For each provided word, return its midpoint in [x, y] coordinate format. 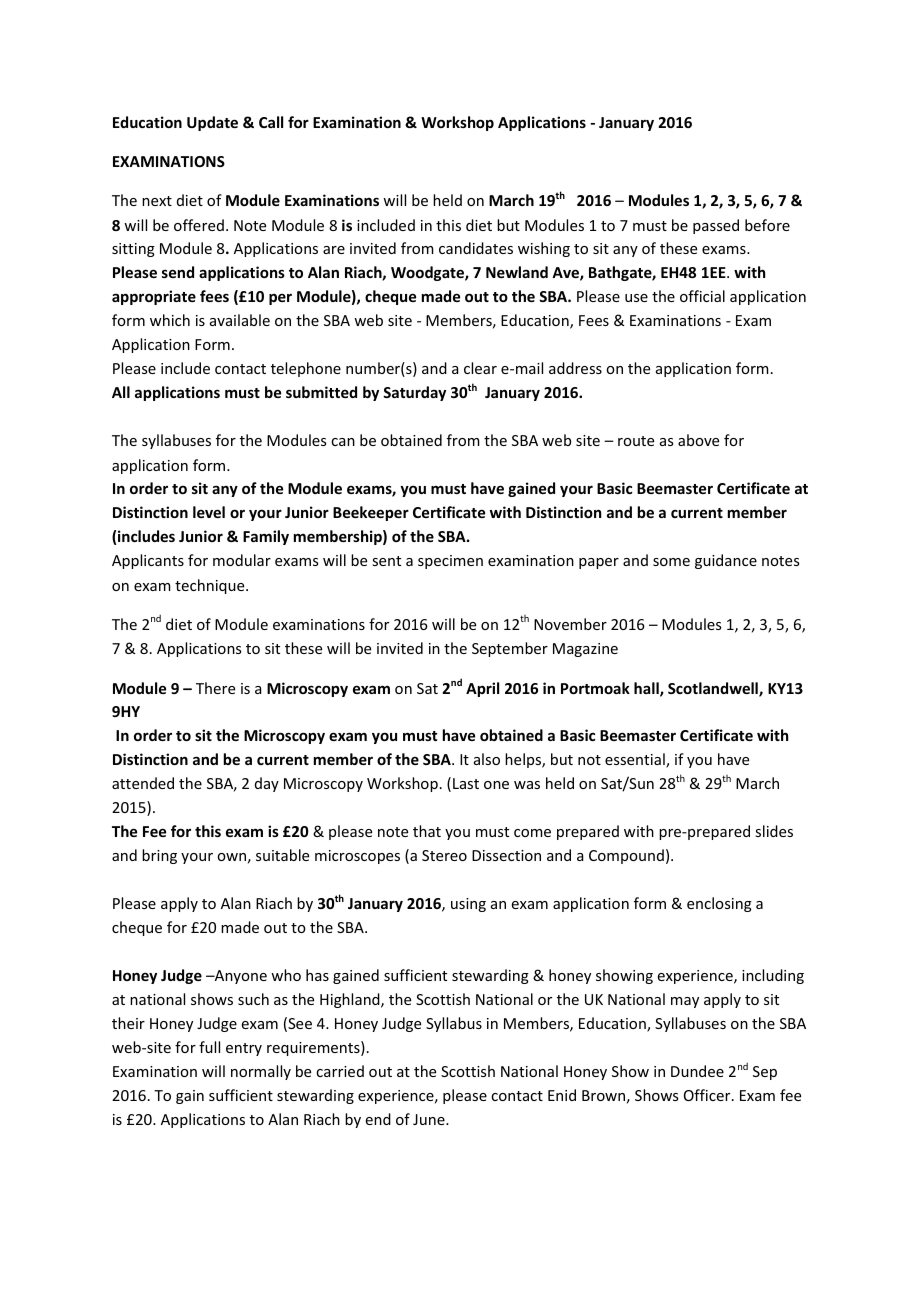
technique [211, 586]
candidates [476, 248]
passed [716, 226]
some [671, 562]
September [510, 649]
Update [212, 123]
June [430, 1119]
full [209, 1047]
